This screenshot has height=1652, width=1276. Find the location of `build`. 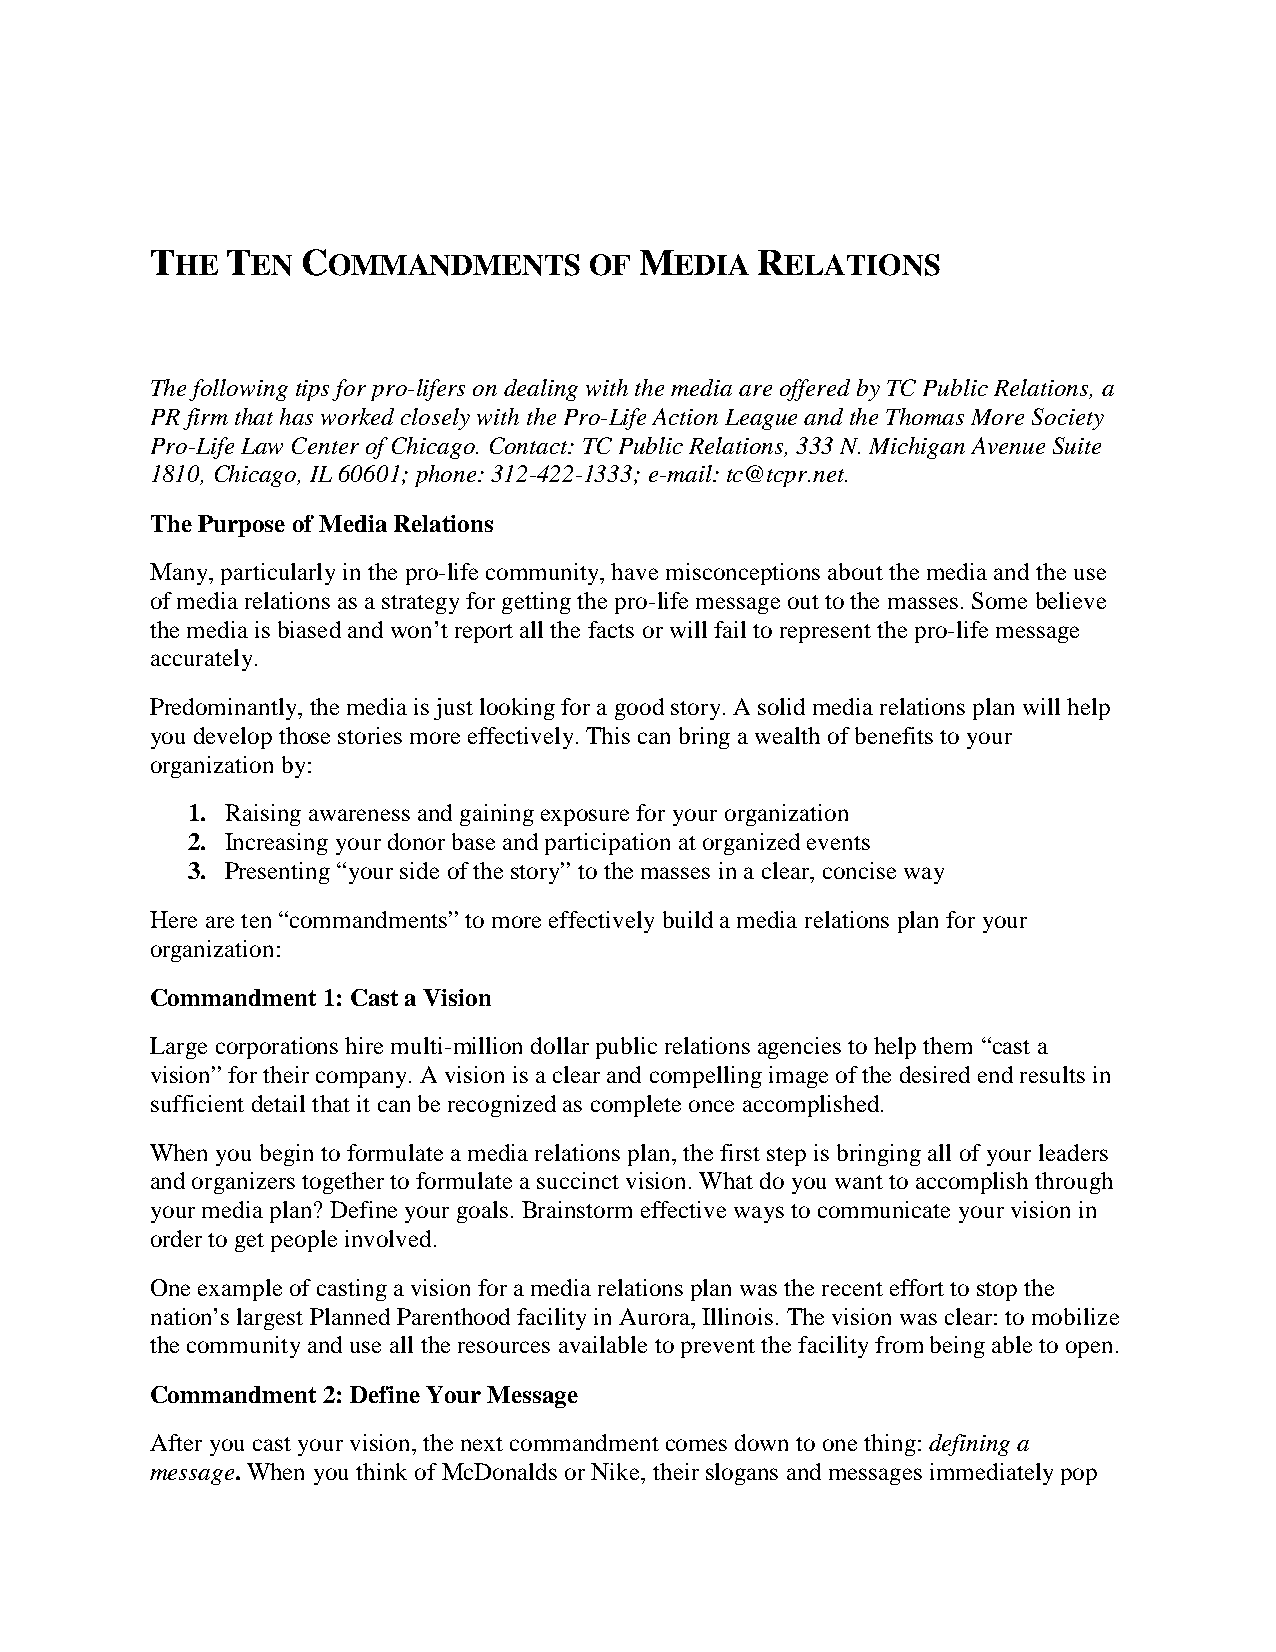

build is located at coordinates (688, 919).
